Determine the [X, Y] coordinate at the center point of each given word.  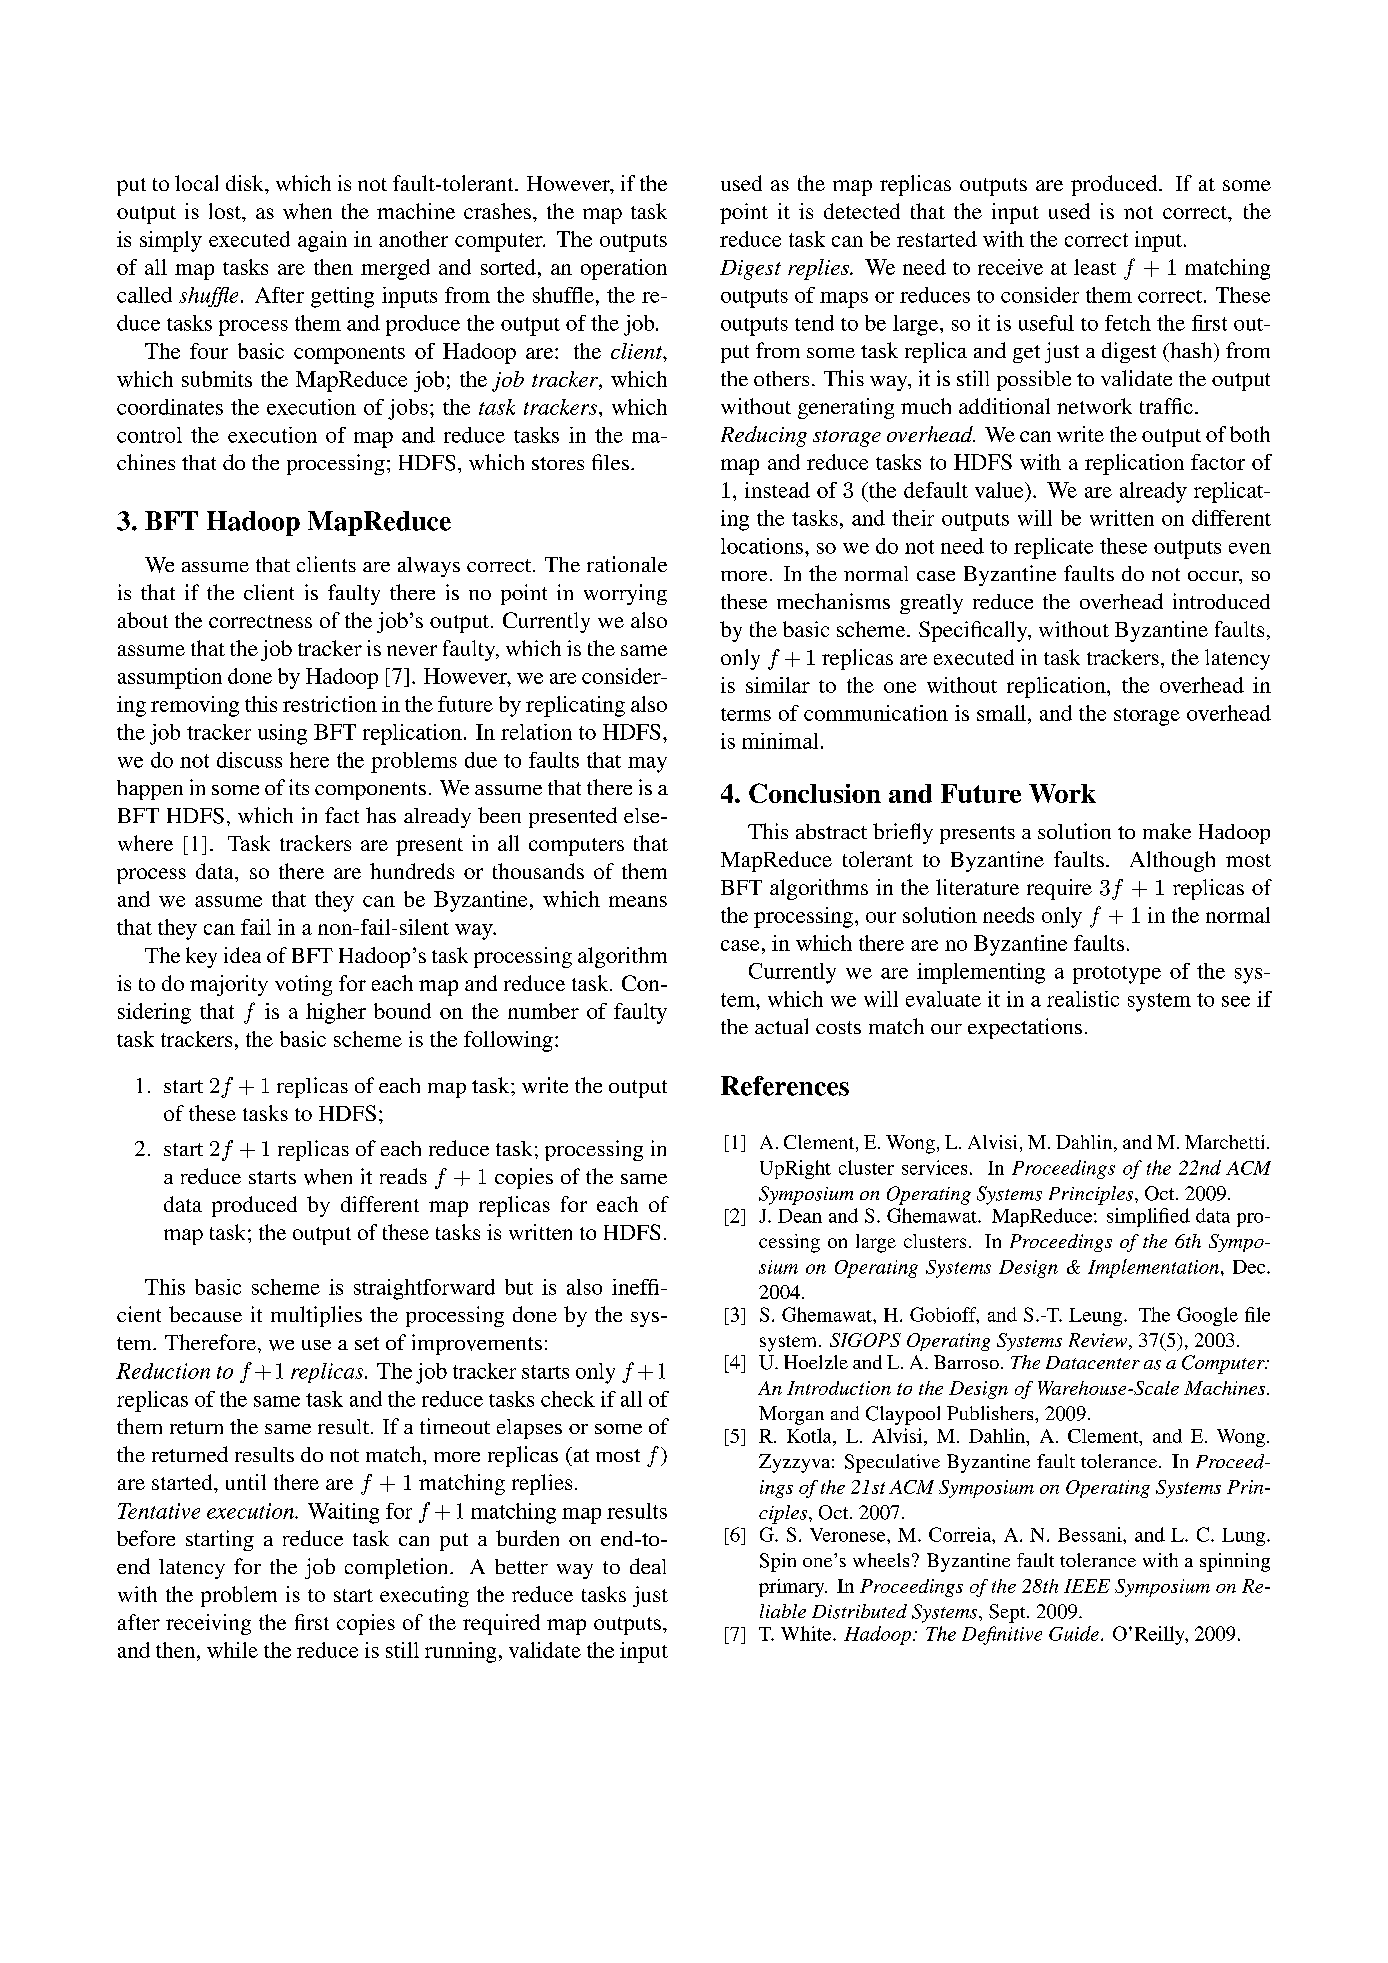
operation [624, 269]
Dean [800, 1216]
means [638, 901]
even [1250, 548]
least [1095, 267]
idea [242, 955]
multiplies [316, 1316]
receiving [208, 1624]
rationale [627, 564]
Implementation [1153, 1268]
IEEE [1087, 1586]
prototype [1117, 975]
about [143, 620]
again [322, 241]
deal [648, 1566]
